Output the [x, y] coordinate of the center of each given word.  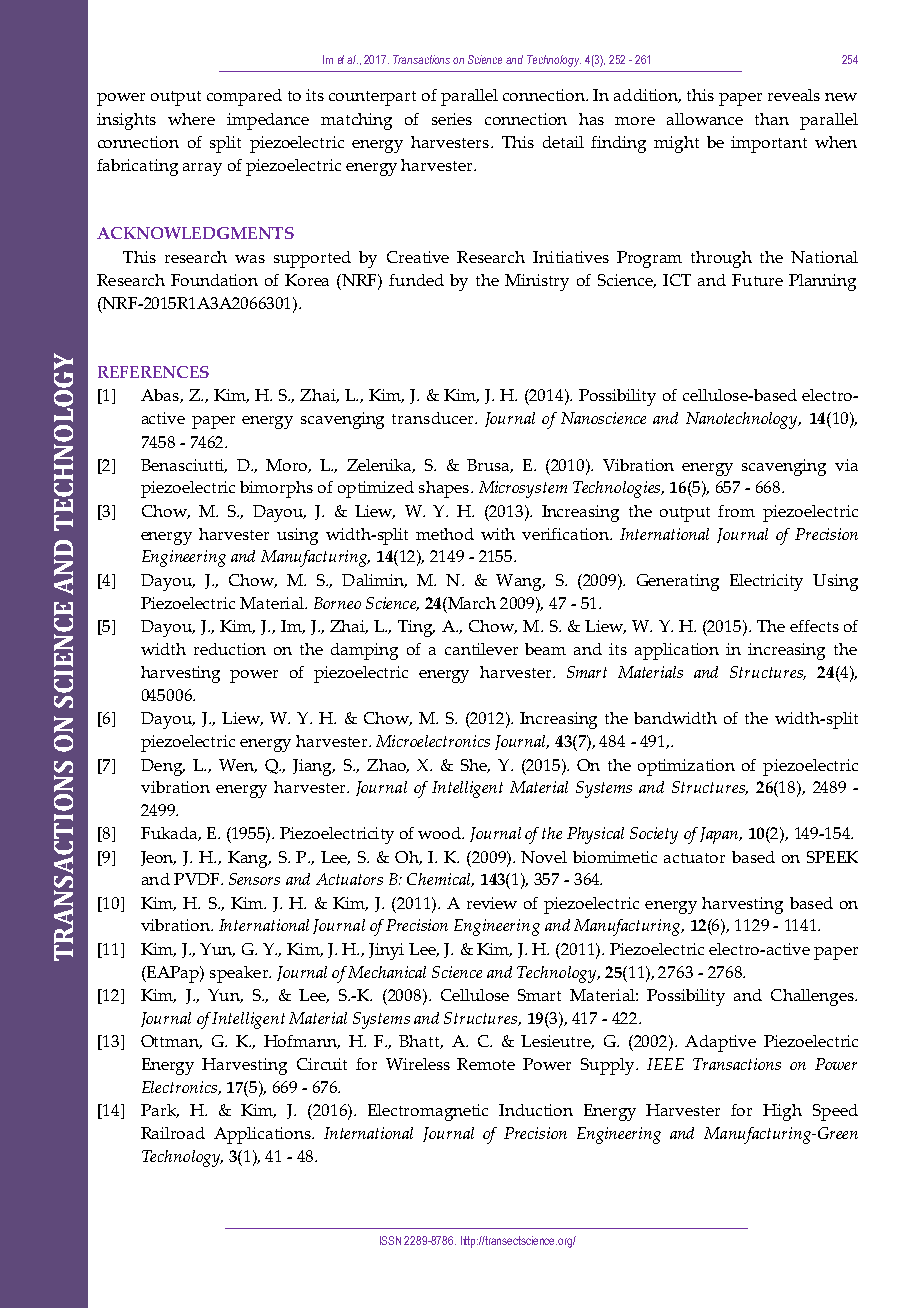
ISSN [390, 1240]
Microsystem [523, 489]
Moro [287, 466]
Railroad [173, 1133]
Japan [720, 835]
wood [441, 833]
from [736, 511]
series [452, 119]
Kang [249, 859]
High [782, 1112]
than [772, 119]
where [191, 119]
